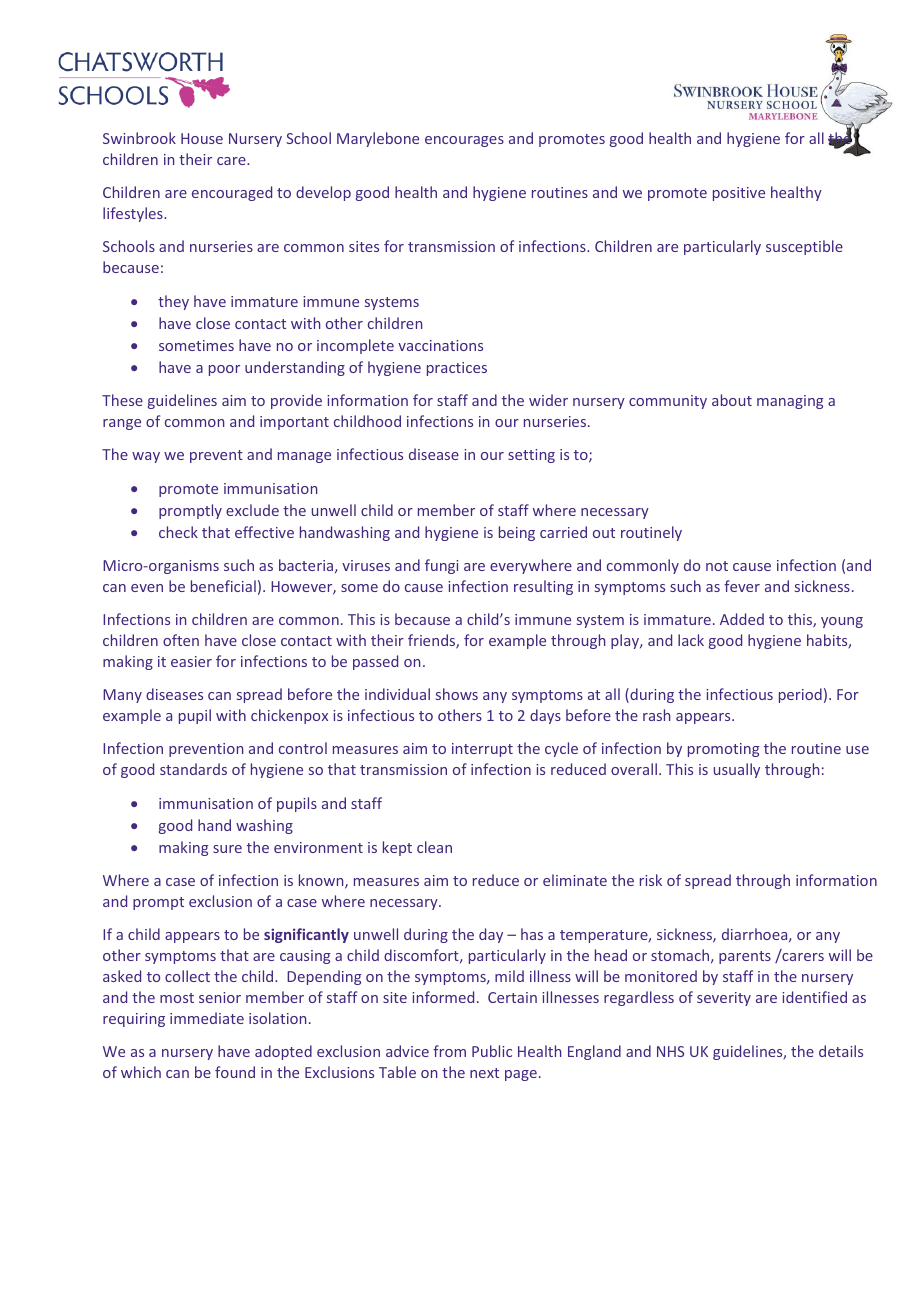  I want to click on House, so click(202, 138).
